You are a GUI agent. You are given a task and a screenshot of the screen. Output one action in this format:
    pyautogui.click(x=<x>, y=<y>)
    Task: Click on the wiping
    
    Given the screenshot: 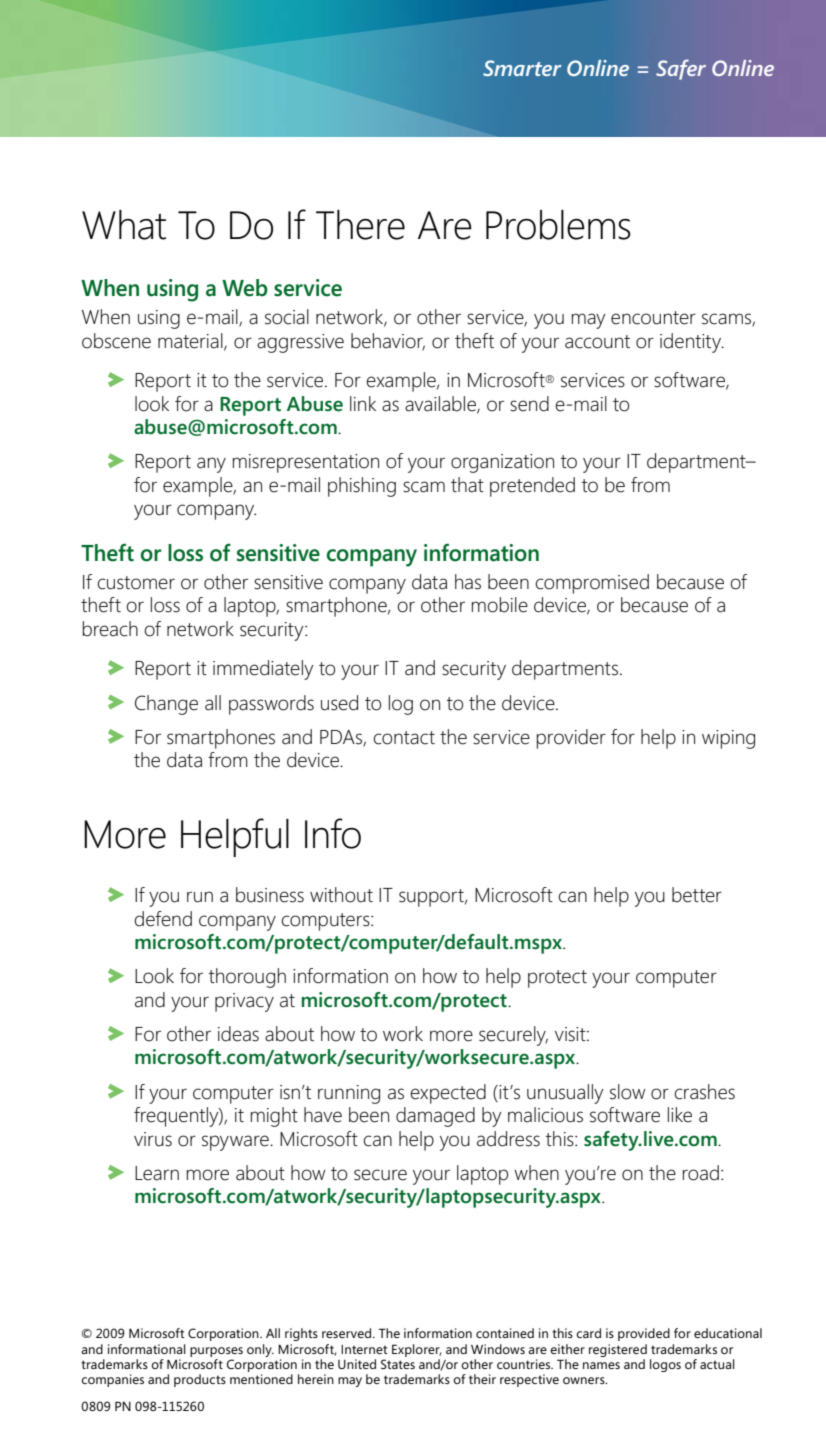 What is the action you would take?
    pyautogui.click(x=728, y=739)
